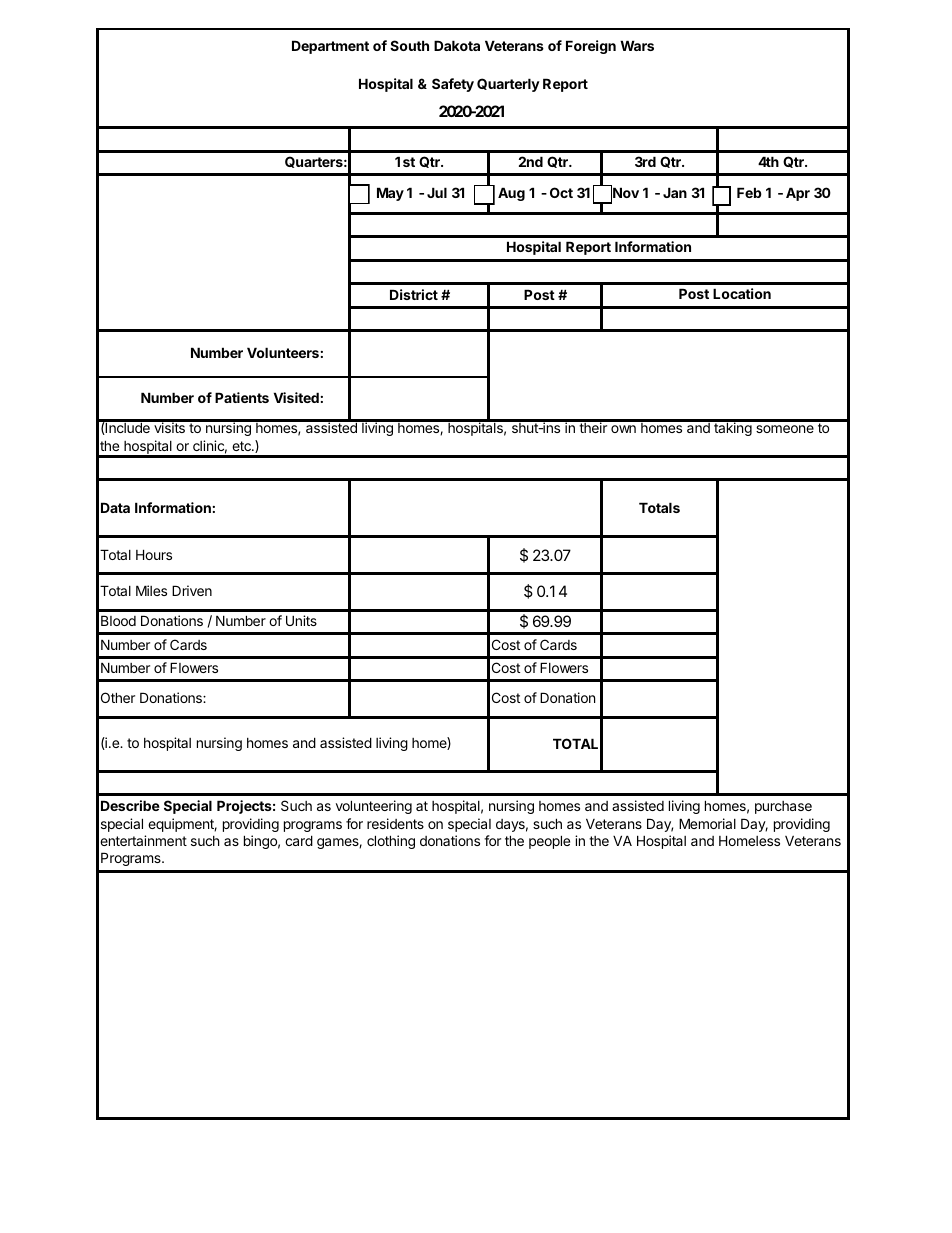 The width and height of the document is (952, 1233). What do you see at coordinates (242, 446) in the document?
I see `etc` at bounding box center [242, 446].
